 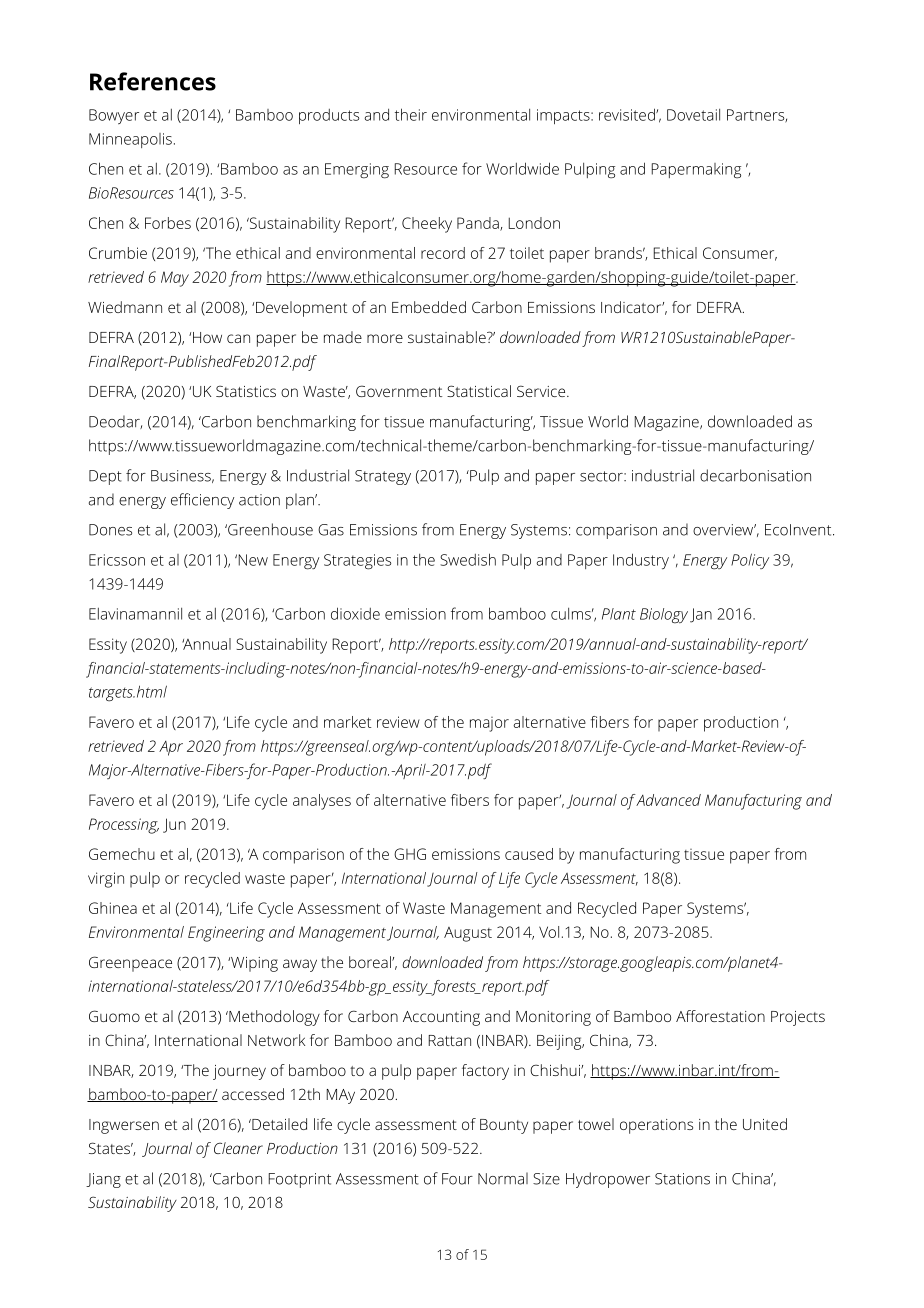 What do you see at coordinates (468, 934) in the image?
I see `August` at bounding box center [468, 934].
